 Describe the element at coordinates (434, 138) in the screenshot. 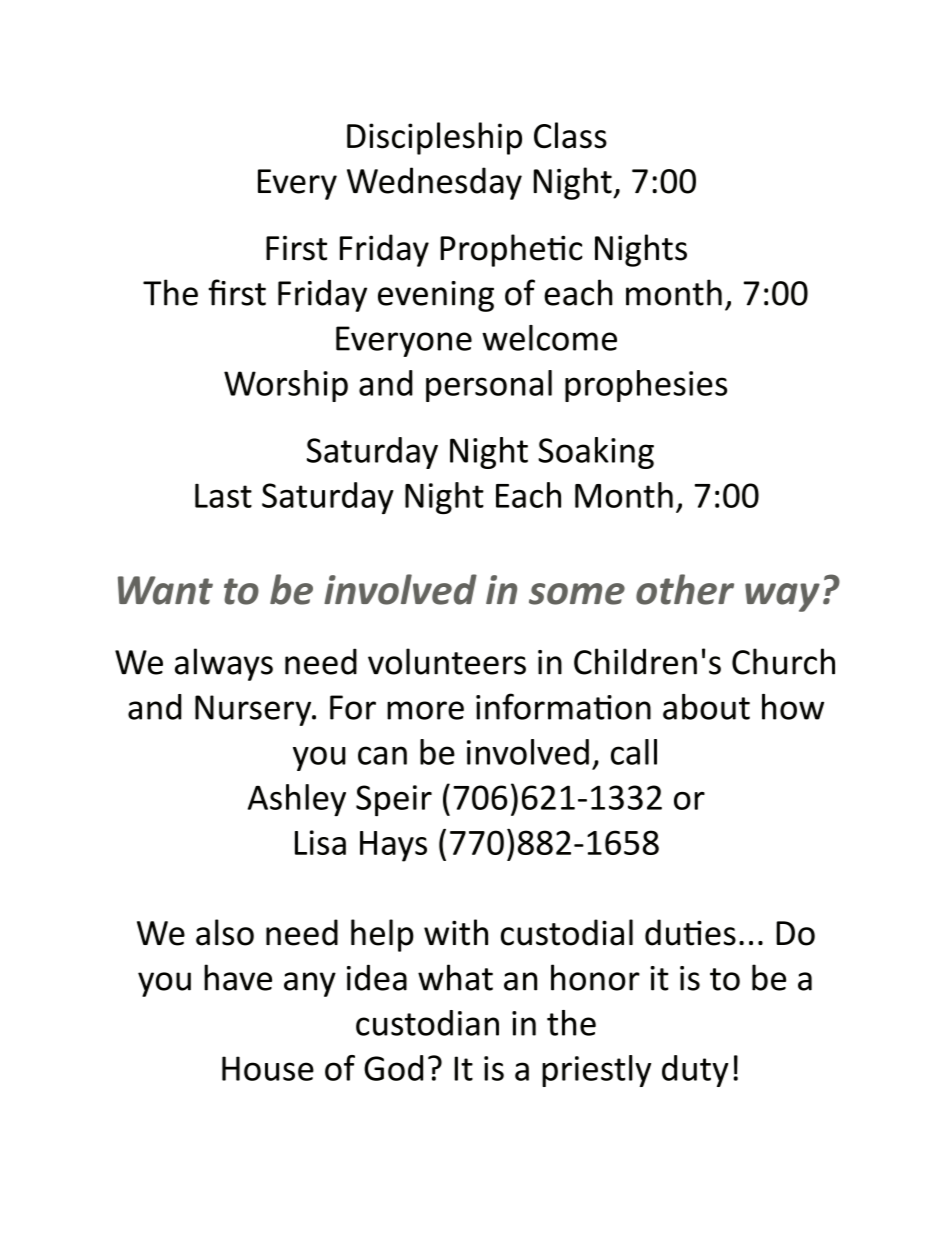

I see `Discipleship` at that location.
